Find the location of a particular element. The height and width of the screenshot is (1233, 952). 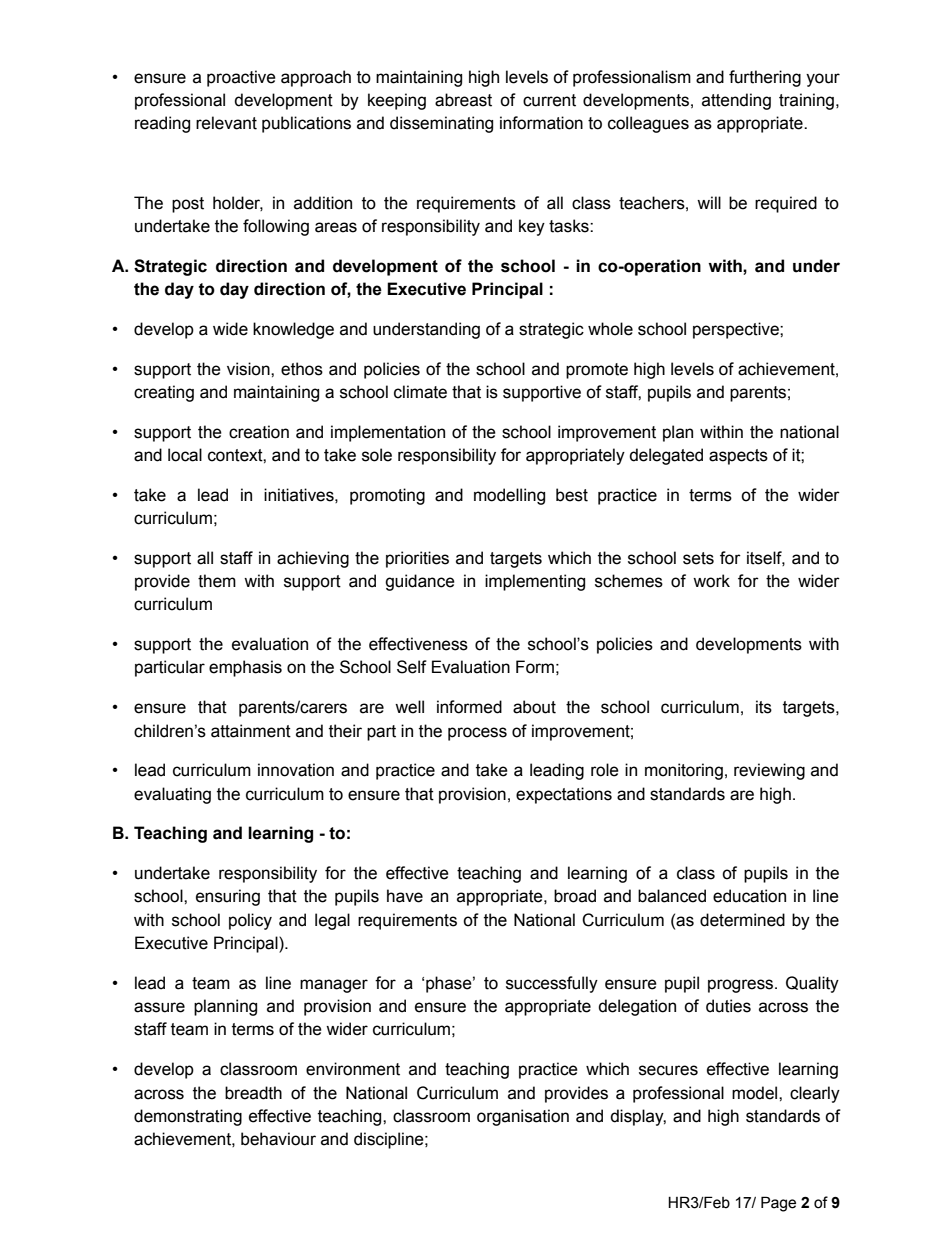

organisation is located at coordinates (523, 1117).
